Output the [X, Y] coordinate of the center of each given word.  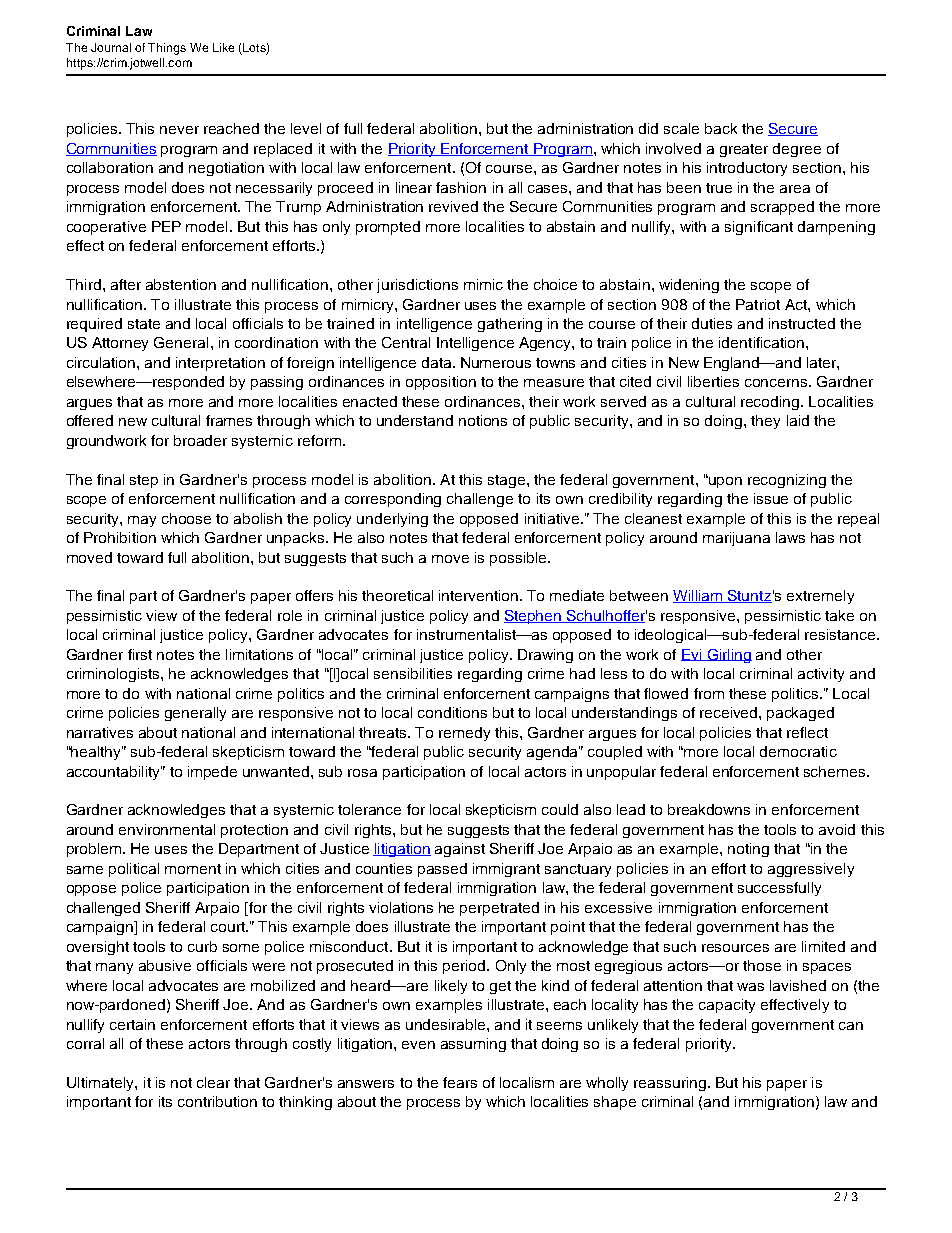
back [721, 128]
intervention [480, 595]
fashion [461, 187]
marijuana [736, 539]
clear [213, 1082]
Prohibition [120, 537]
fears [460, 1082]
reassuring [670, 1084]
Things [167, 49]
